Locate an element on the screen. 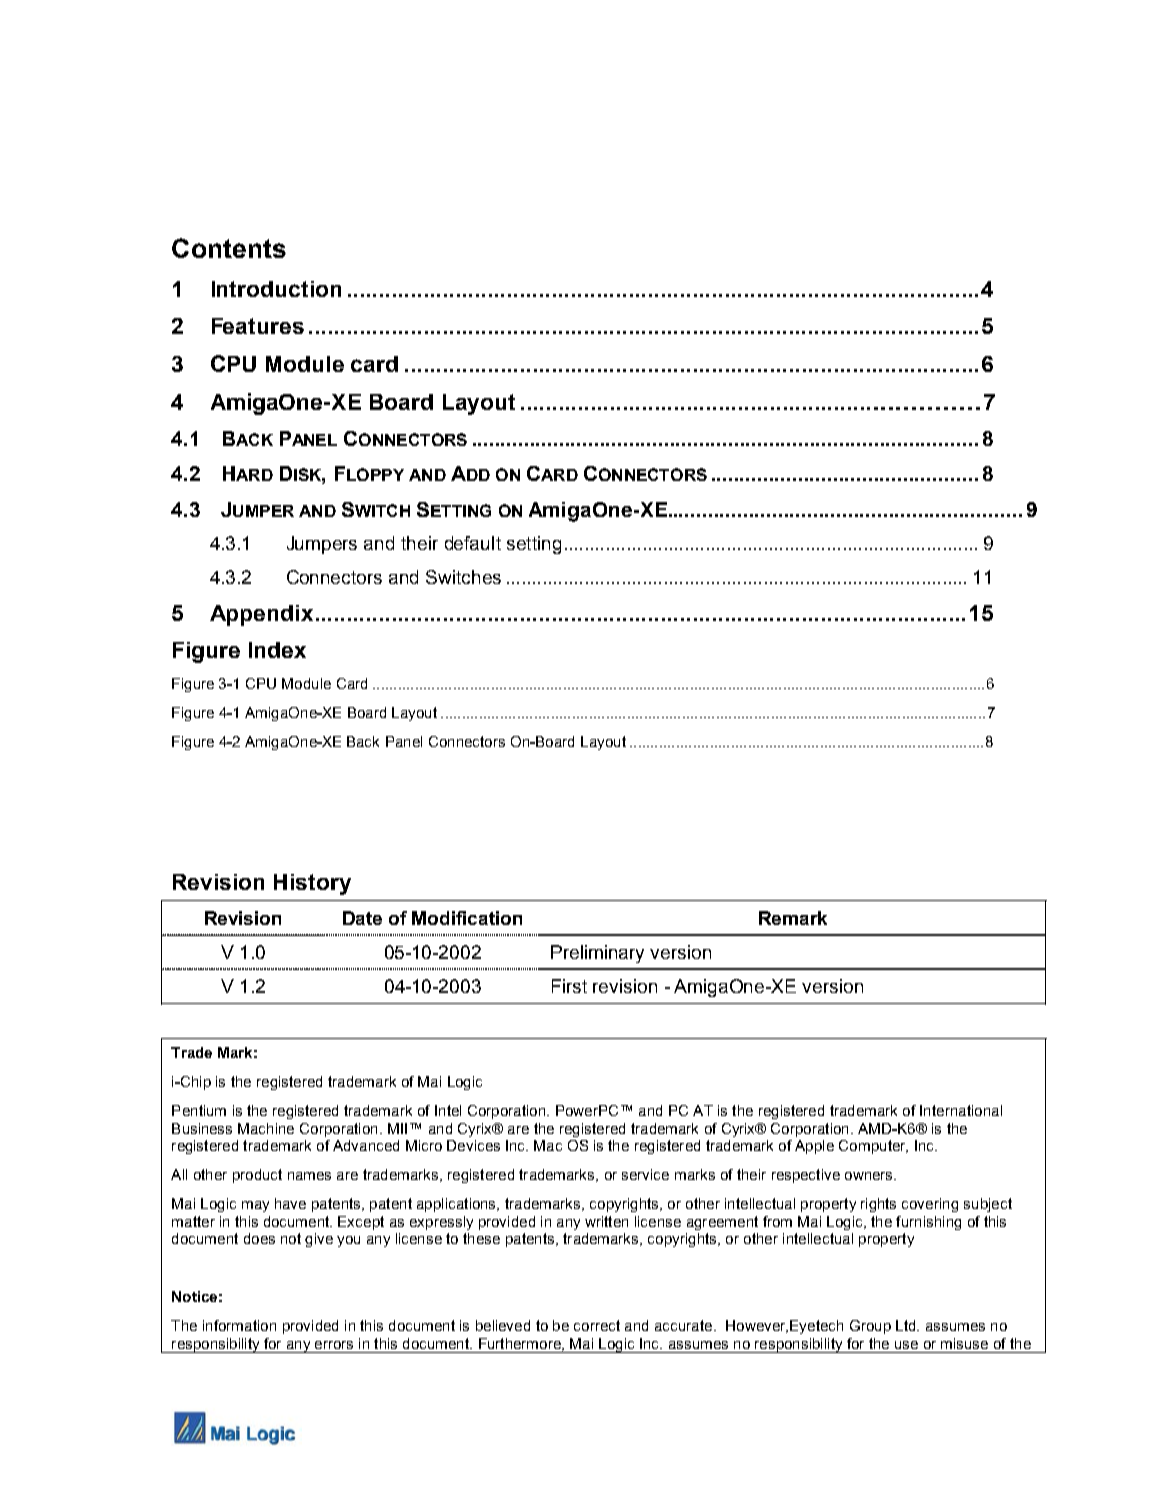 The image size is (1166, 1509). First is located at coordinates (569, 986).
